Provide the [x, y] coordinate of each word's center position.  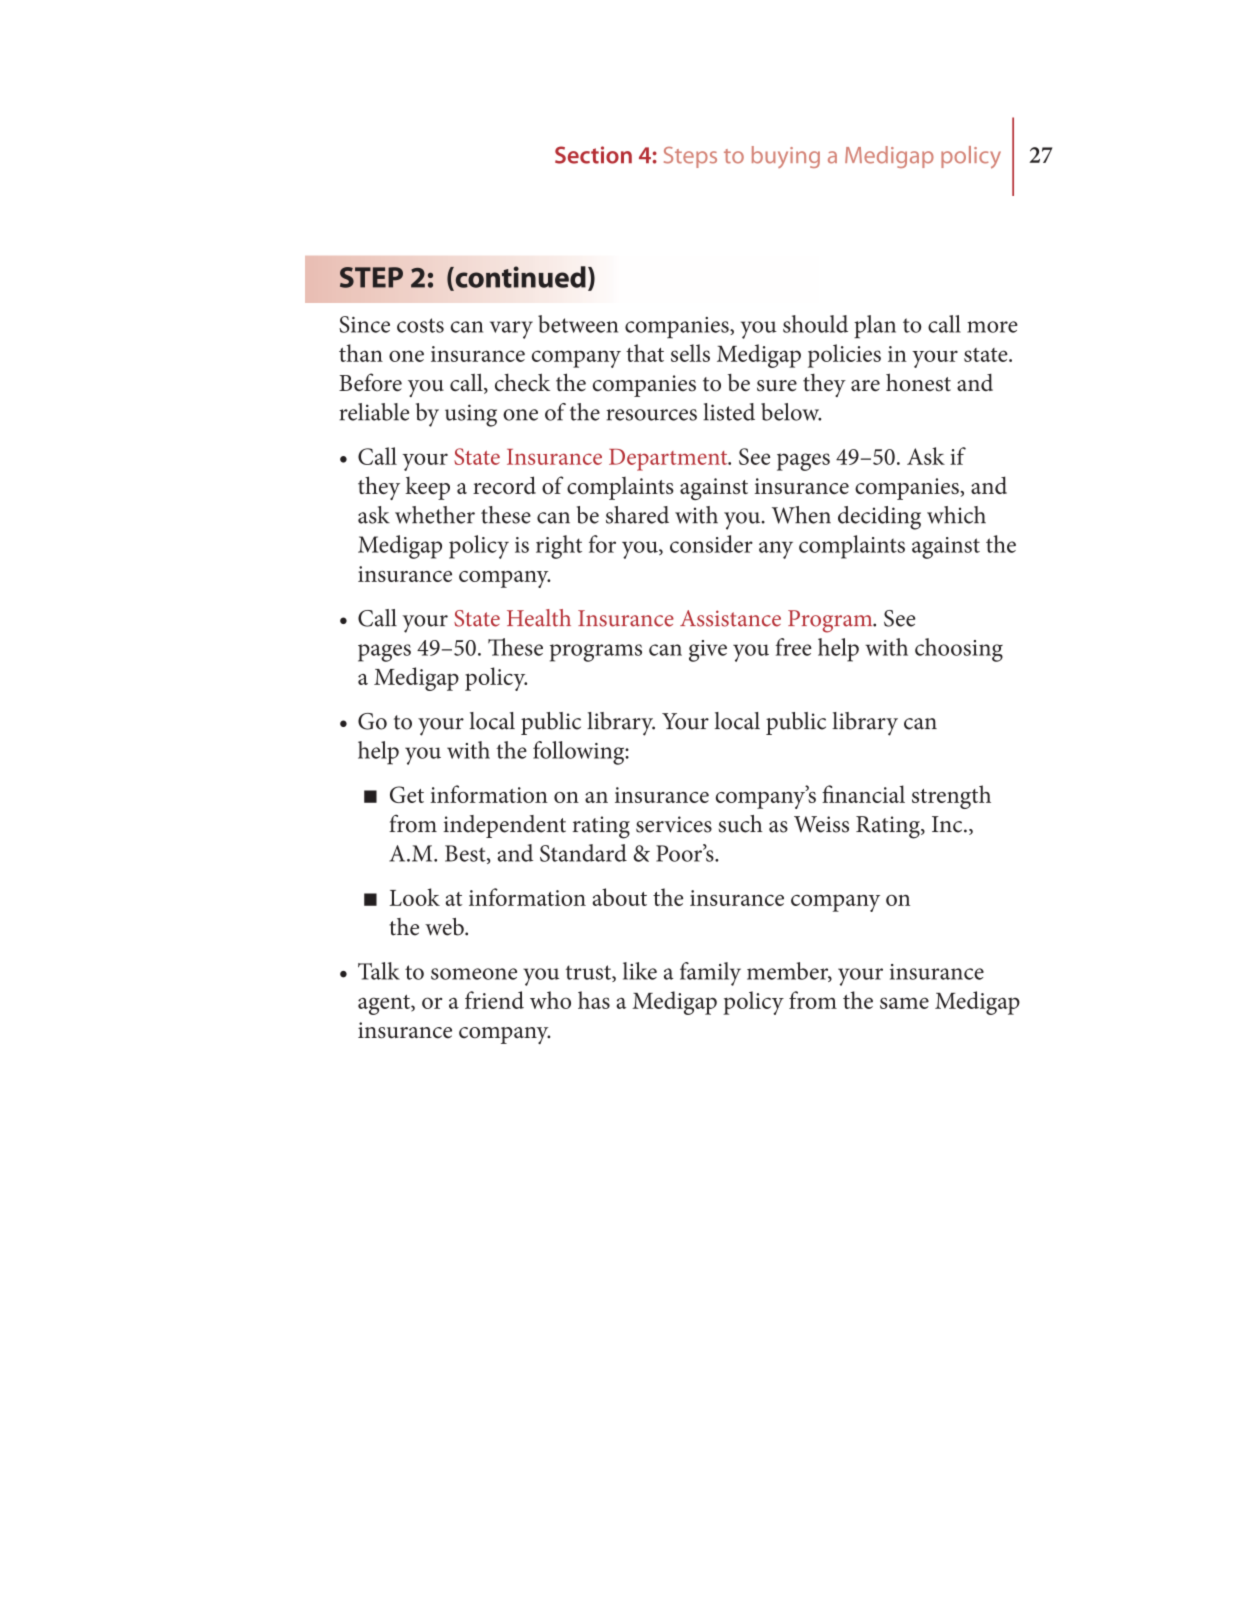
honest [918, 382]
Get [407, 794]
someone [474, 974]
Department [669, 460]
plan [875, 327]
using [471, 415]
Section [593, 155]
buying [786, 157]
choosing [959, 650]
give [708, 651]
